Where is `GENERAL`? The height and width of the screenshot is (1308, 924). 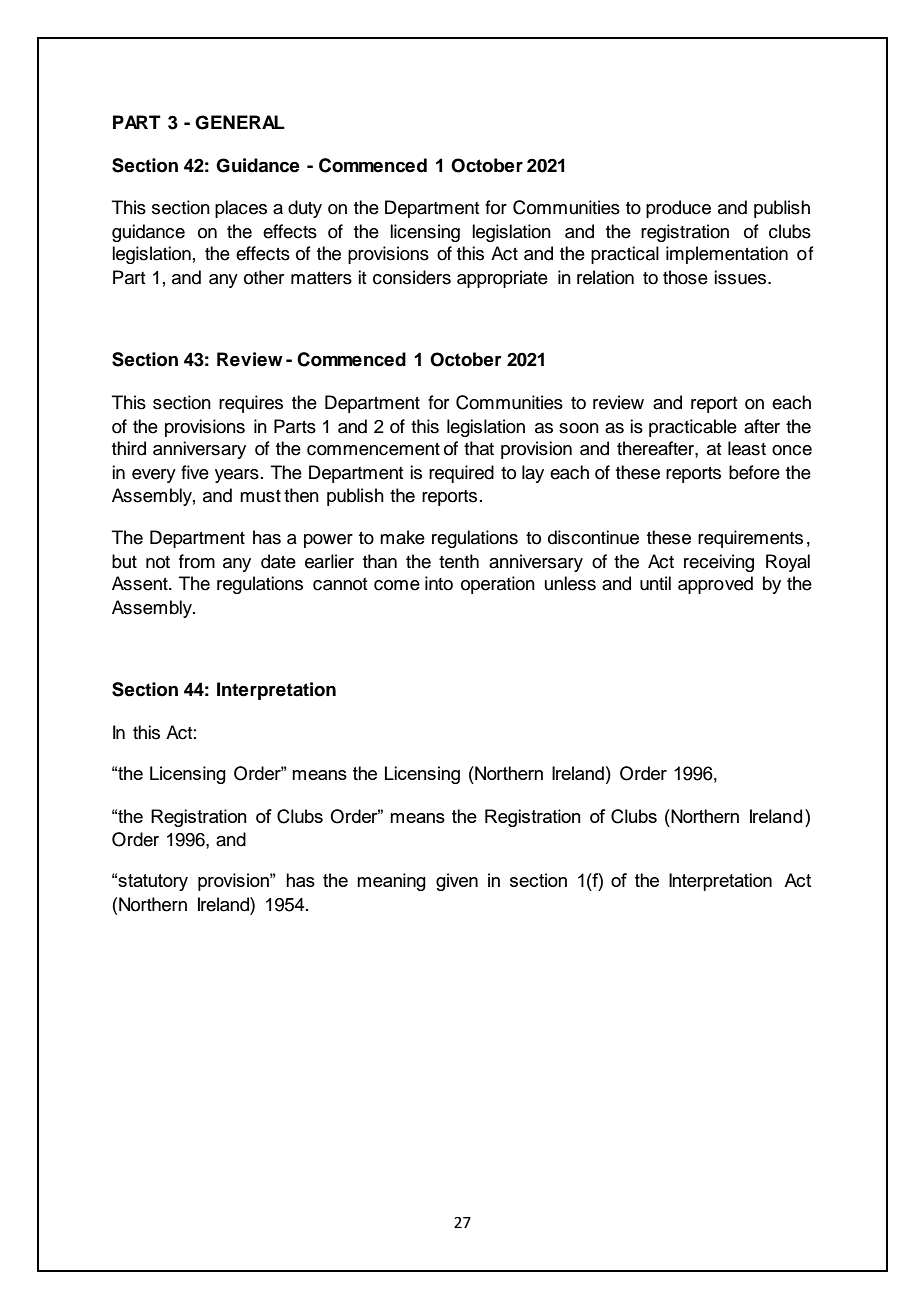 GENERAL is located at coordinates (240, 122).
